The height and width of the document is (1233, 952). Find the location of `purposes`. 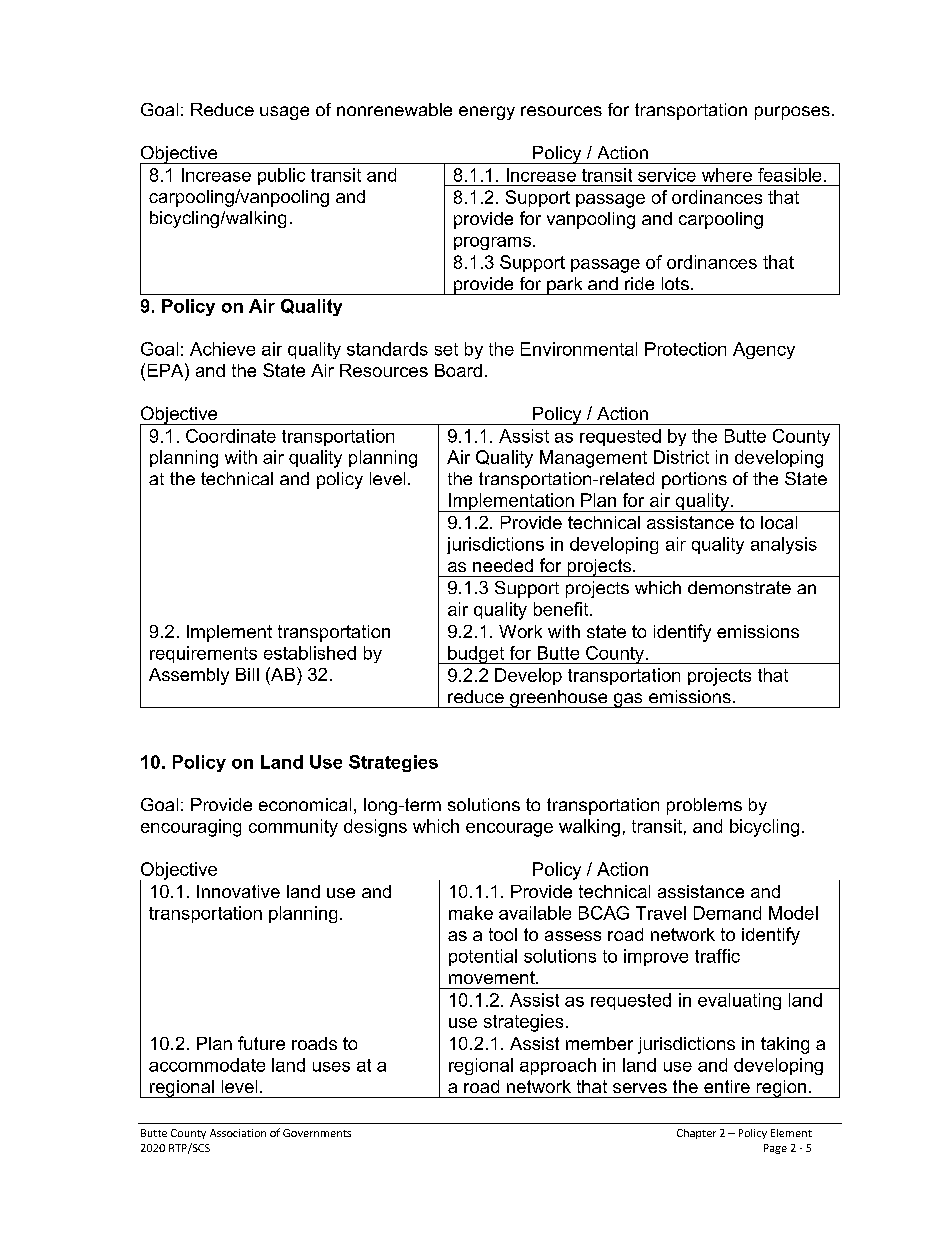

purposes is located at coordinates (792, 113).
